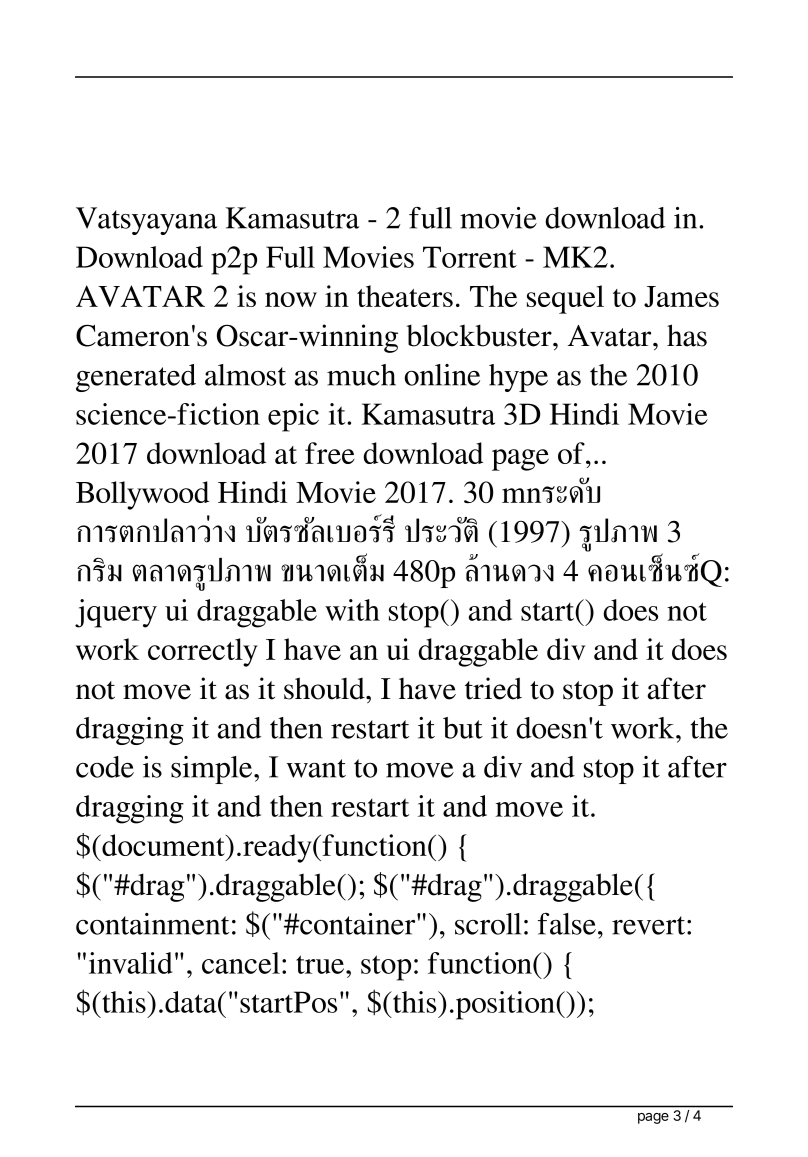 This screenshot has width=808, height=1157. Describe the element at coordinates (213, 770) in the screenshot. I see `simple` at that location.
